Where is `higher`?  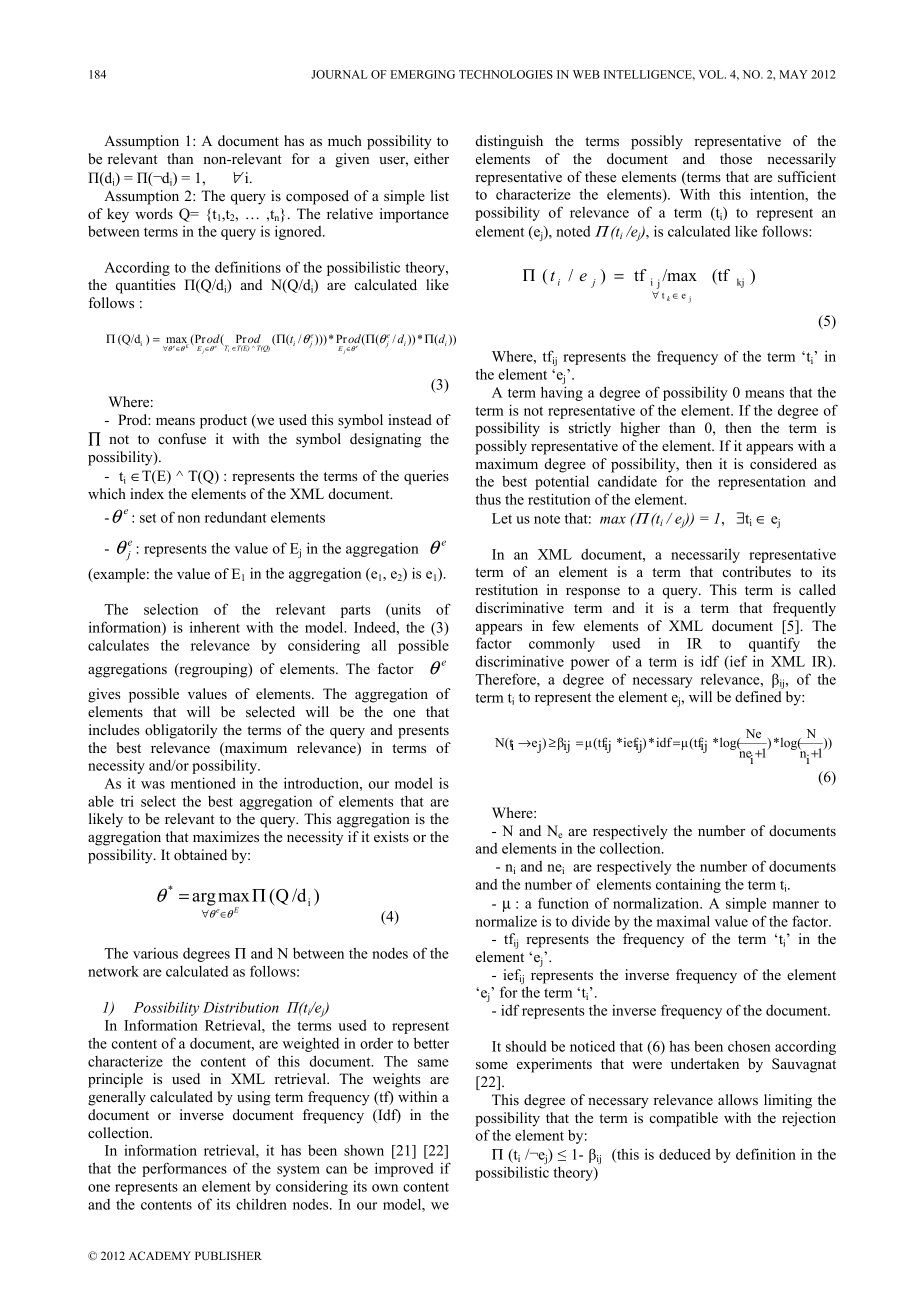
higher is located at coordinates (640, 429).
